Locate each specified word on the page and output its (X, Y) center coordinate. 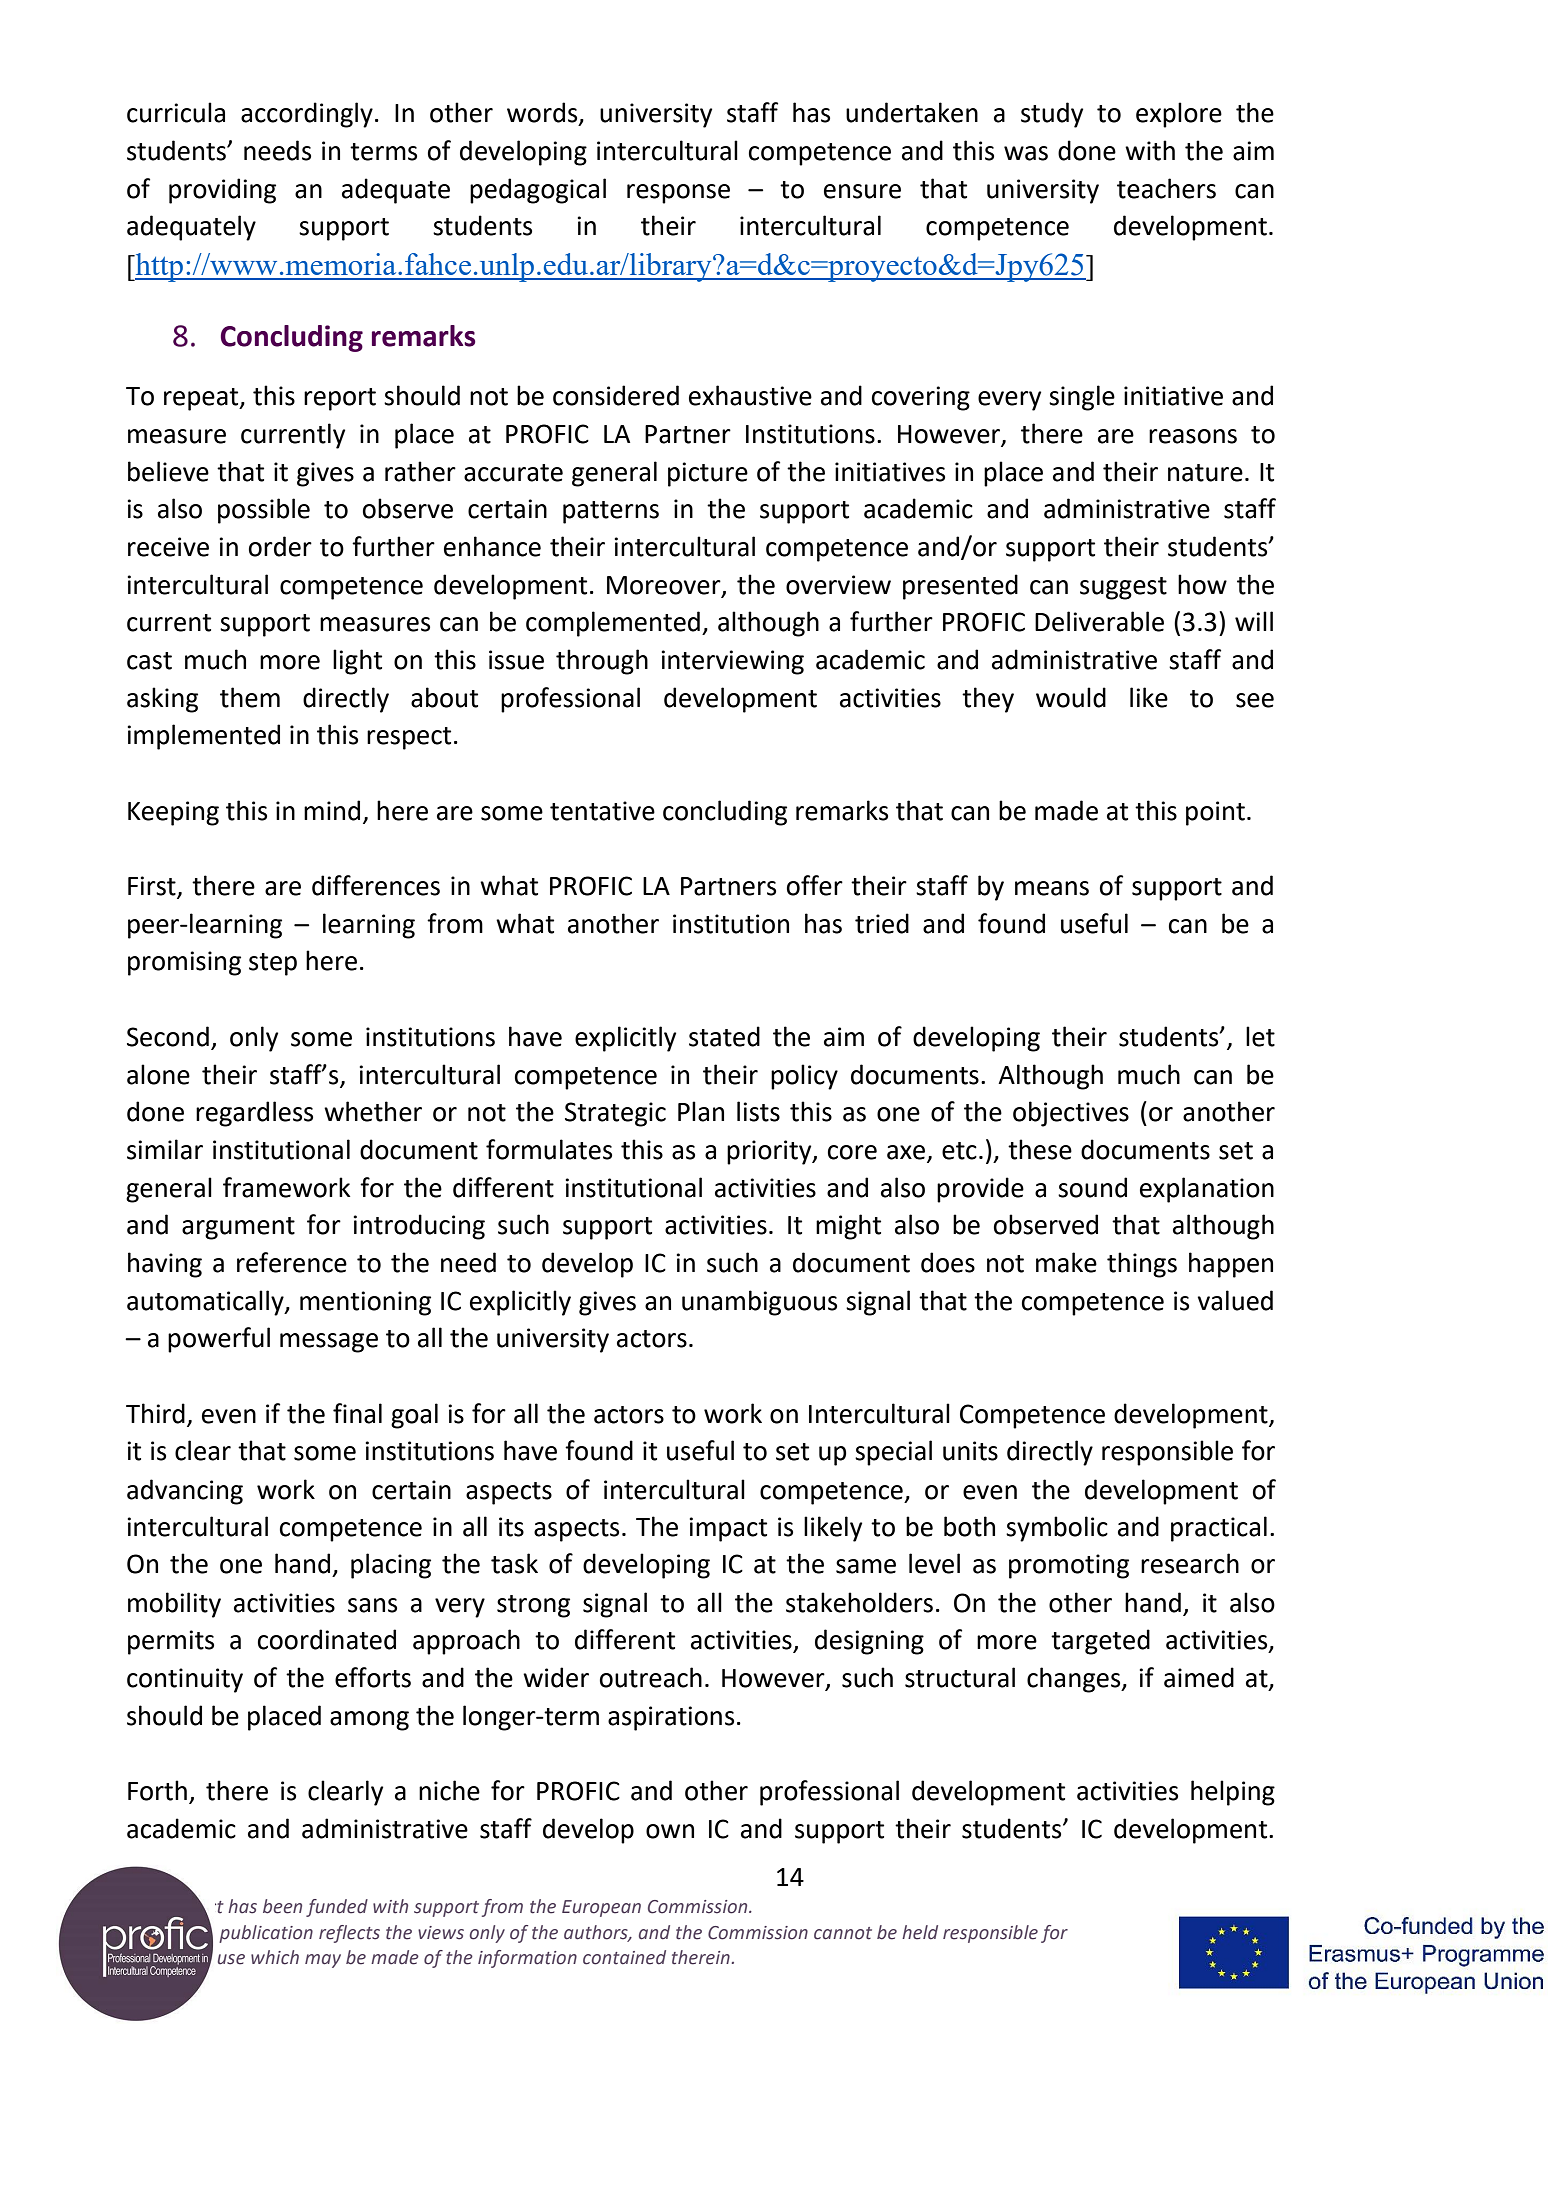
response (678, 194)
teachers (1166, 188)
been (282, 1906)
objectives (1071, 1114)
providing (222, 191)
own (670, 1831)
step (273, 964)
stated (724, 1036)
